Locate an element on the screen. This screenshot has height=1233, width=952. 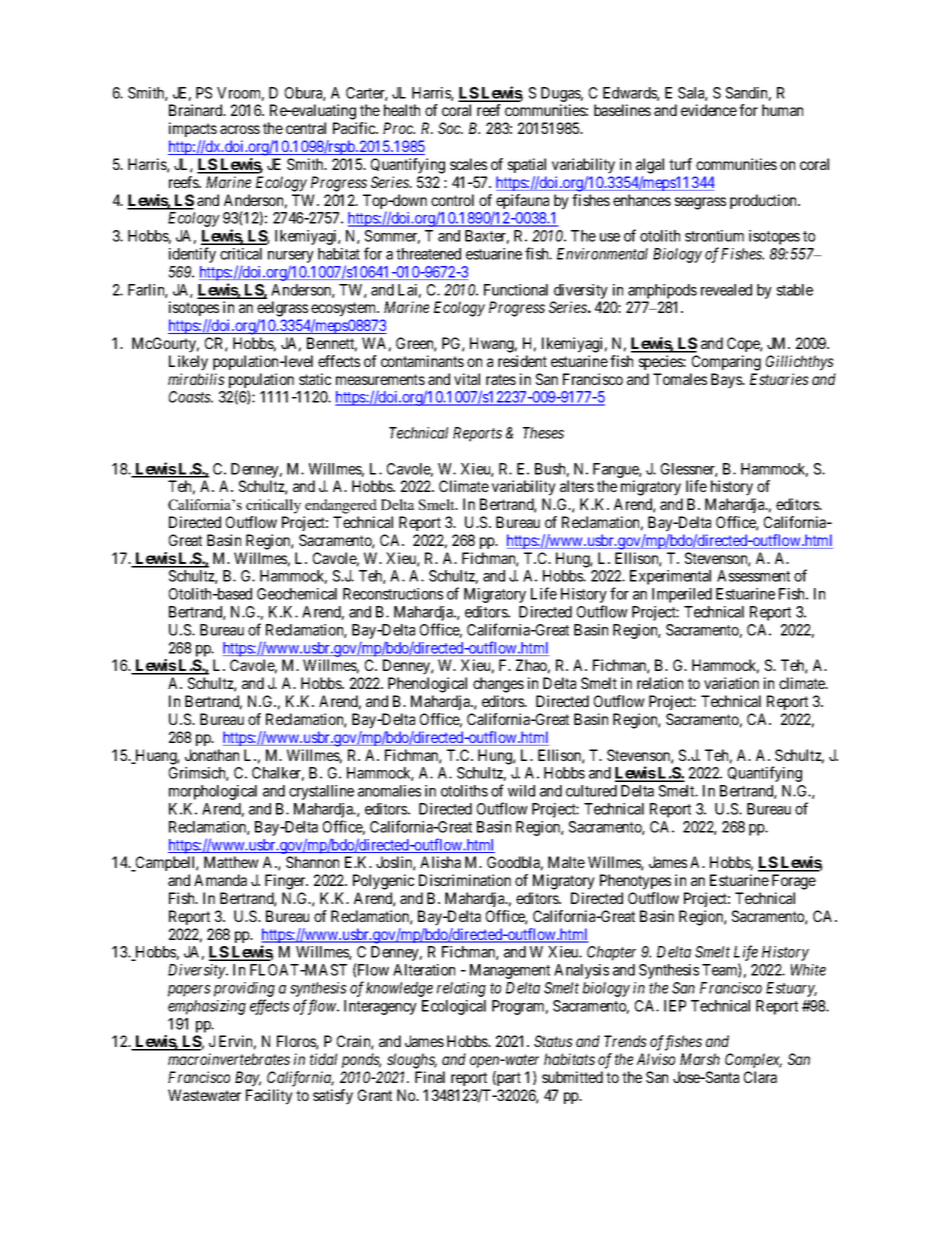
changes is located at coordinates (498, 685).
